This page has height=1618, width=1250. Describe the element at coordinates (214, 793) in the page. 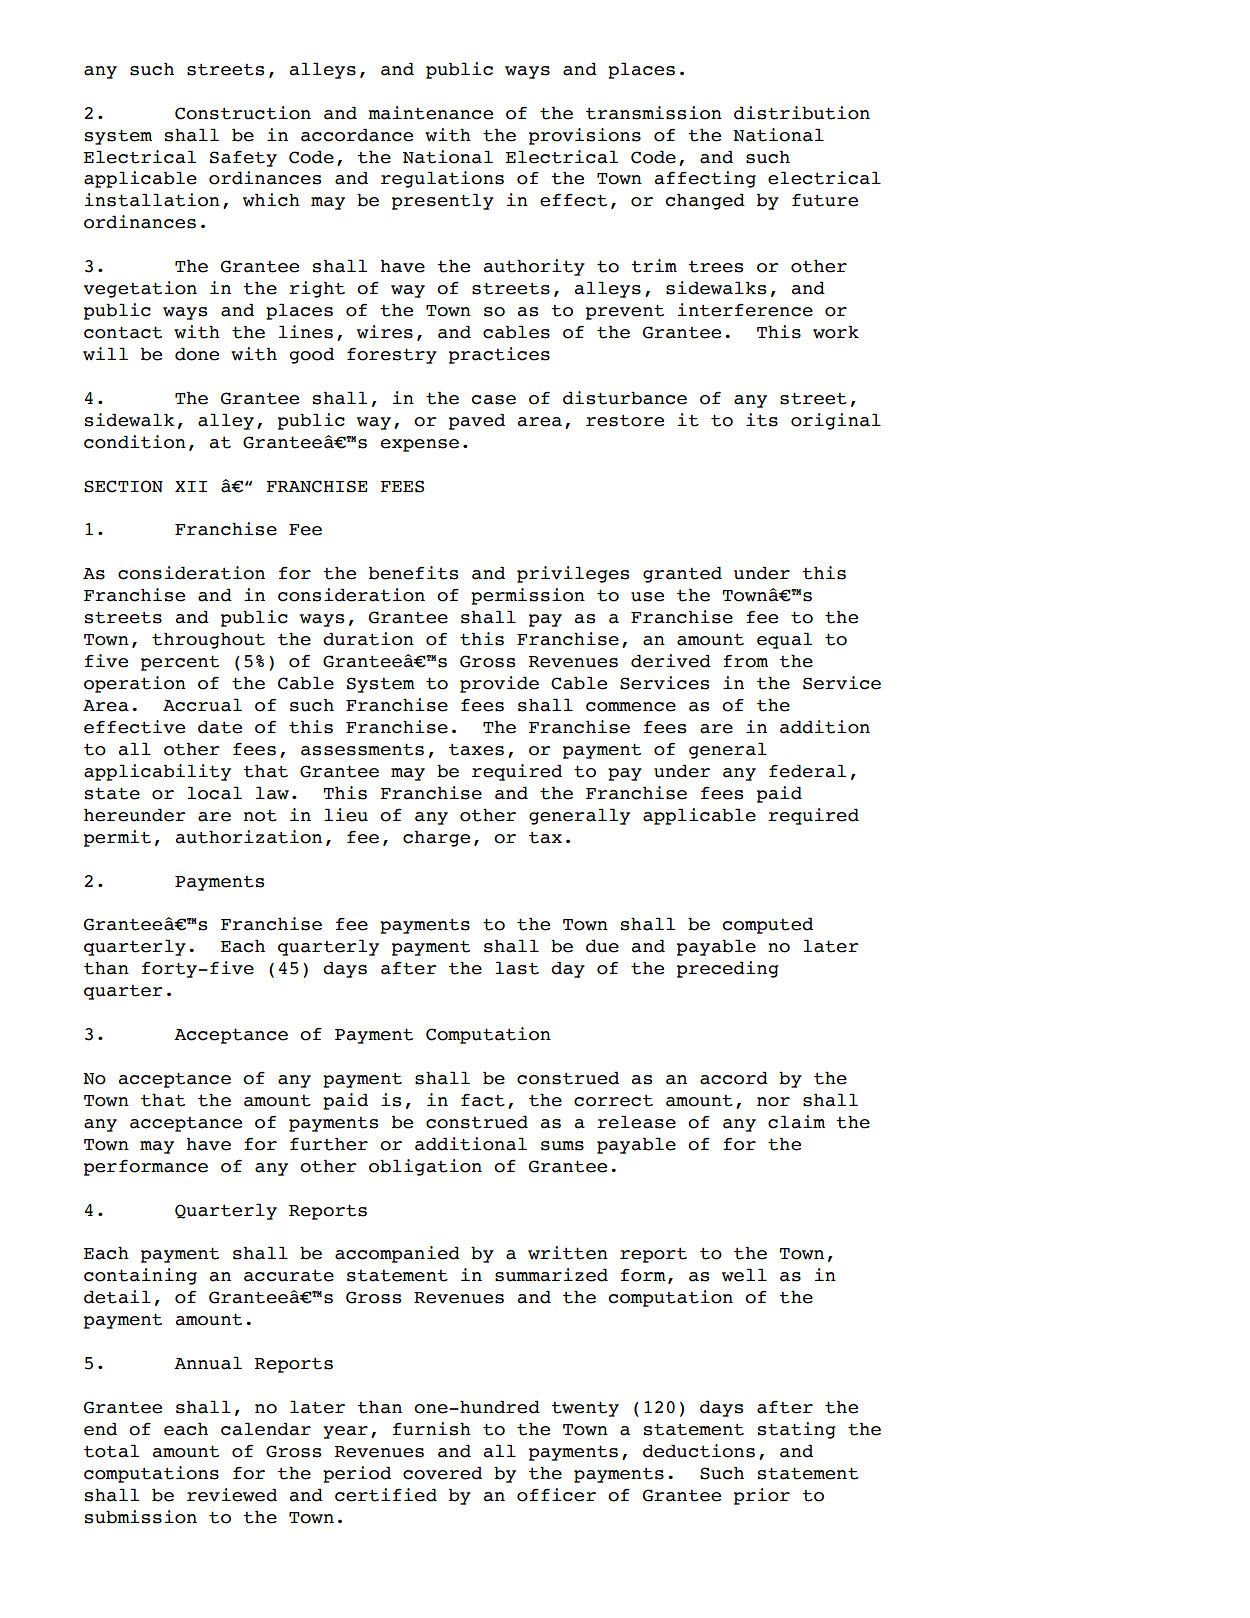

I see `local` at that location.
